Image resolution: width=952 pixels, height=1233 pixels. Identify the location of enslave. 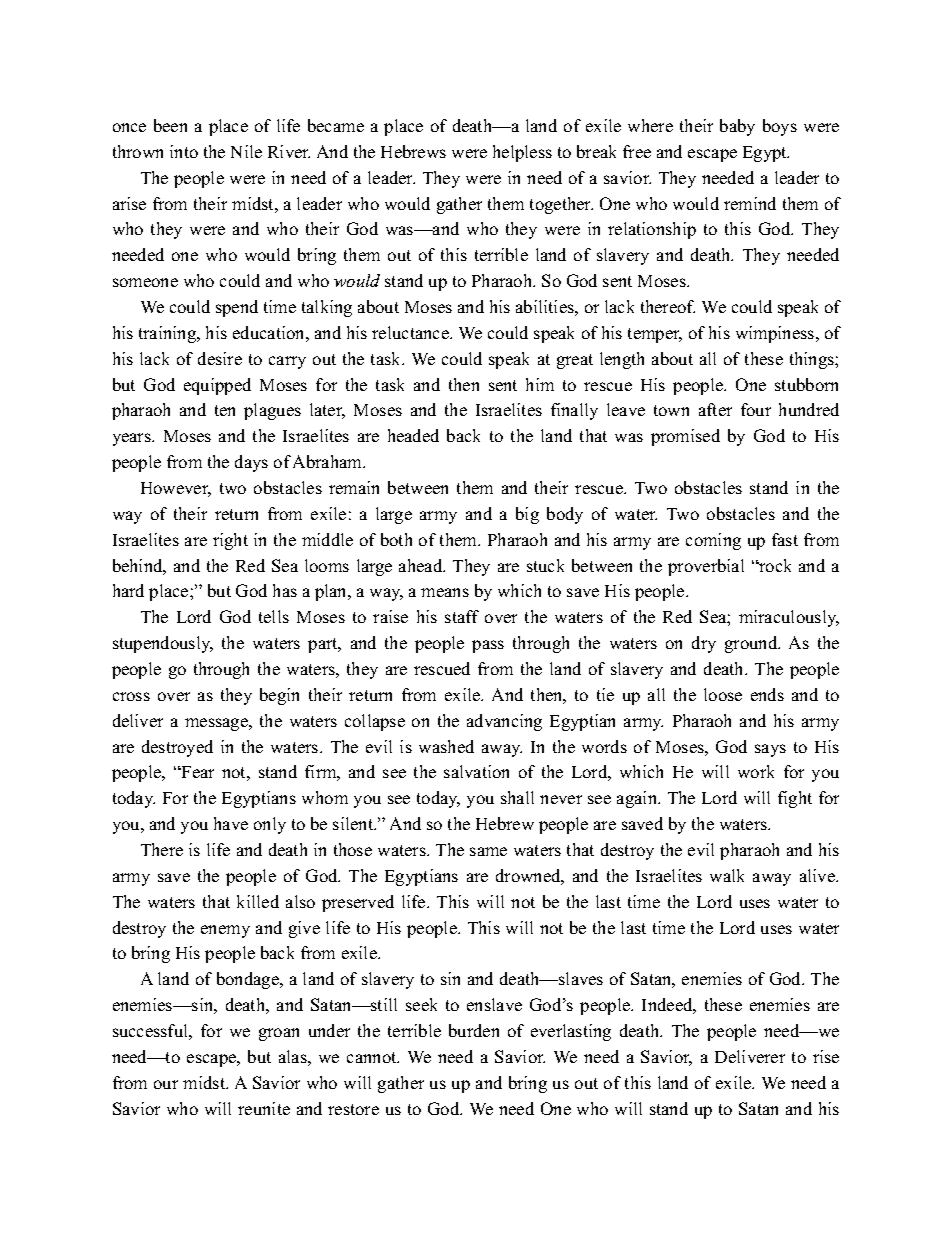
(494, 1004).
